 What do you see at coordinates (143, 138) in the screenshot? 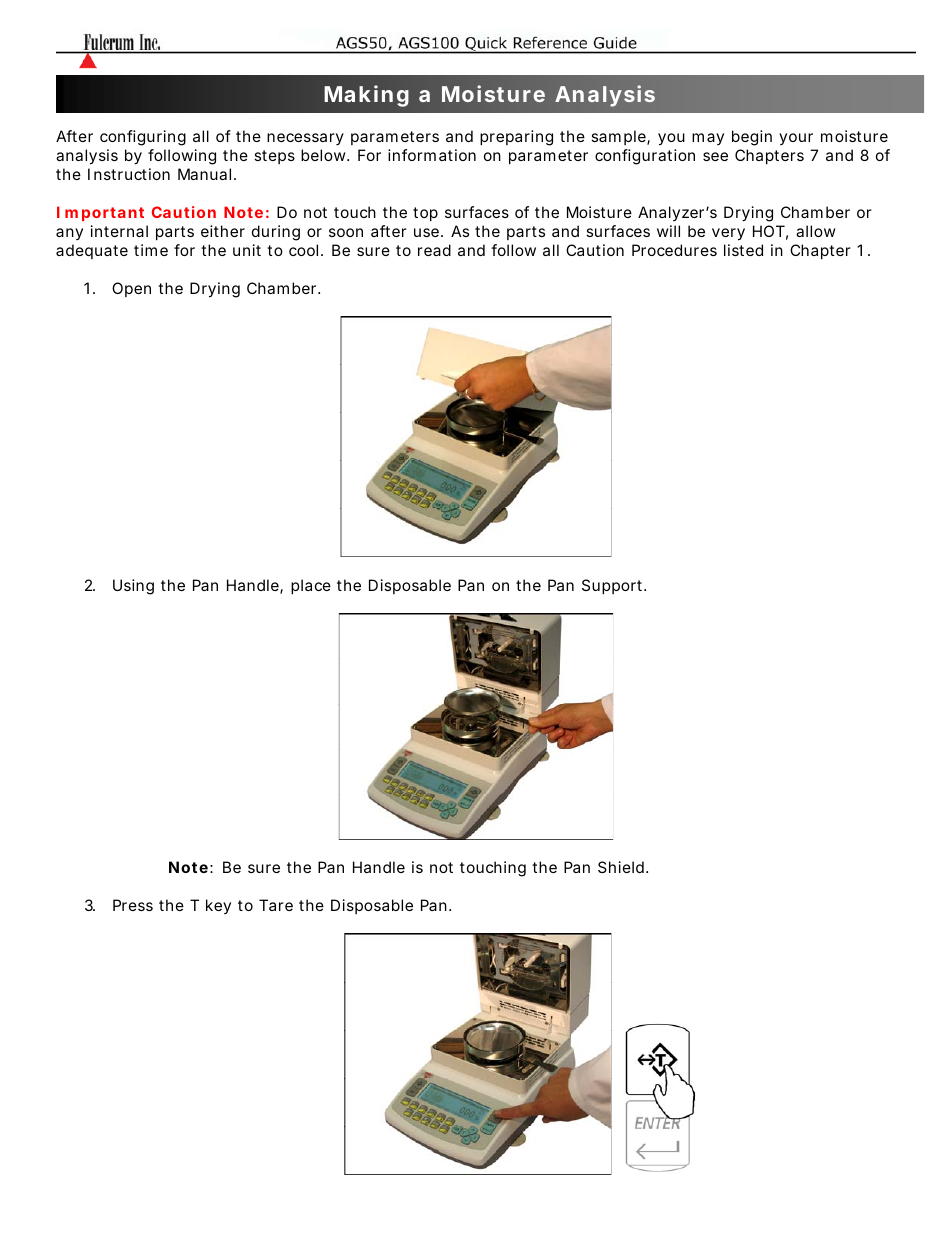
I see `configuring` at bounding box center [143, 138].
